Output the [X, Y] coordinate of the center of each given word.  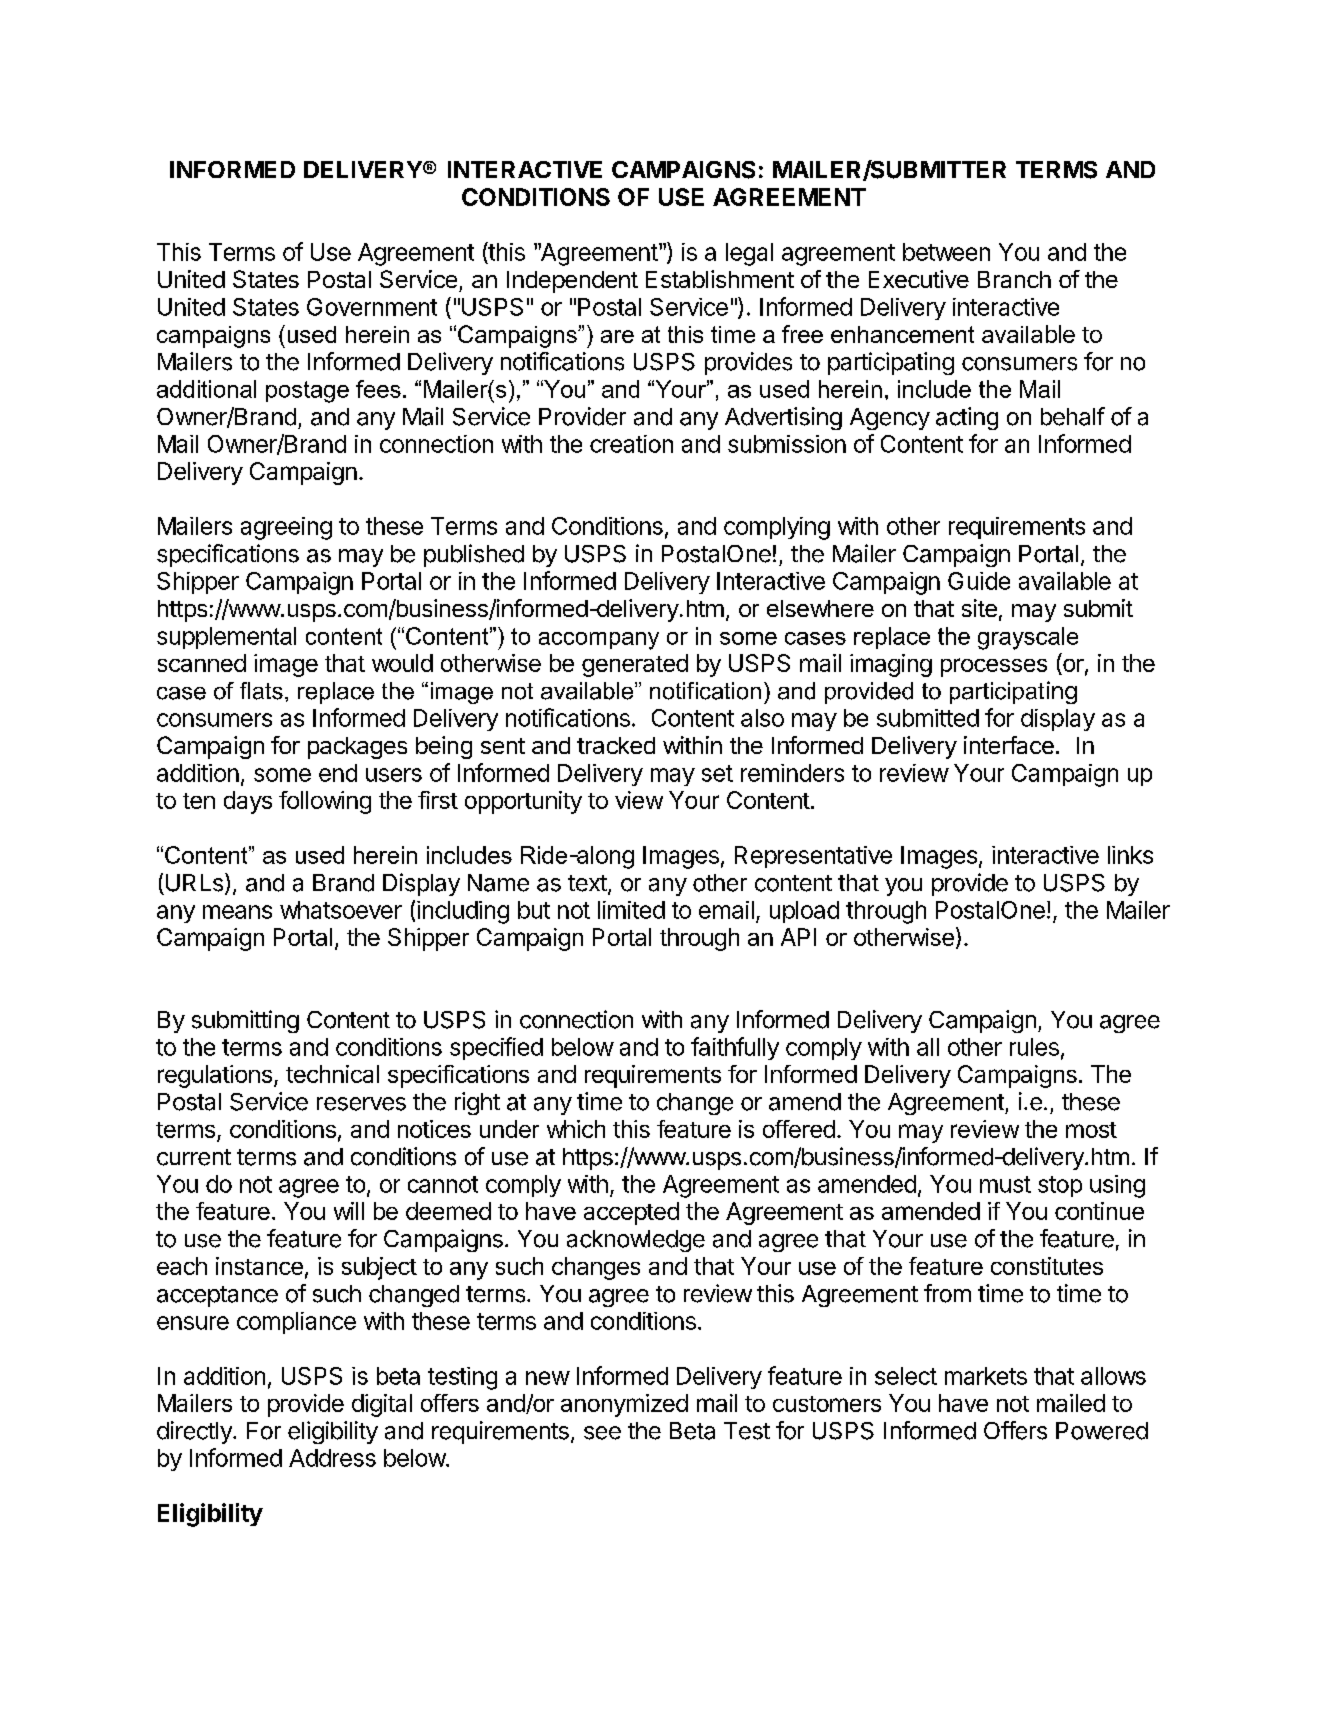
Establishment [720, 279]
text [587, 883]
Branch [1014, 279]
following [325, 802]
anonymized [624, 1405]
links [1130, 855]
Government [372, 307]
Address [332, 1458]
